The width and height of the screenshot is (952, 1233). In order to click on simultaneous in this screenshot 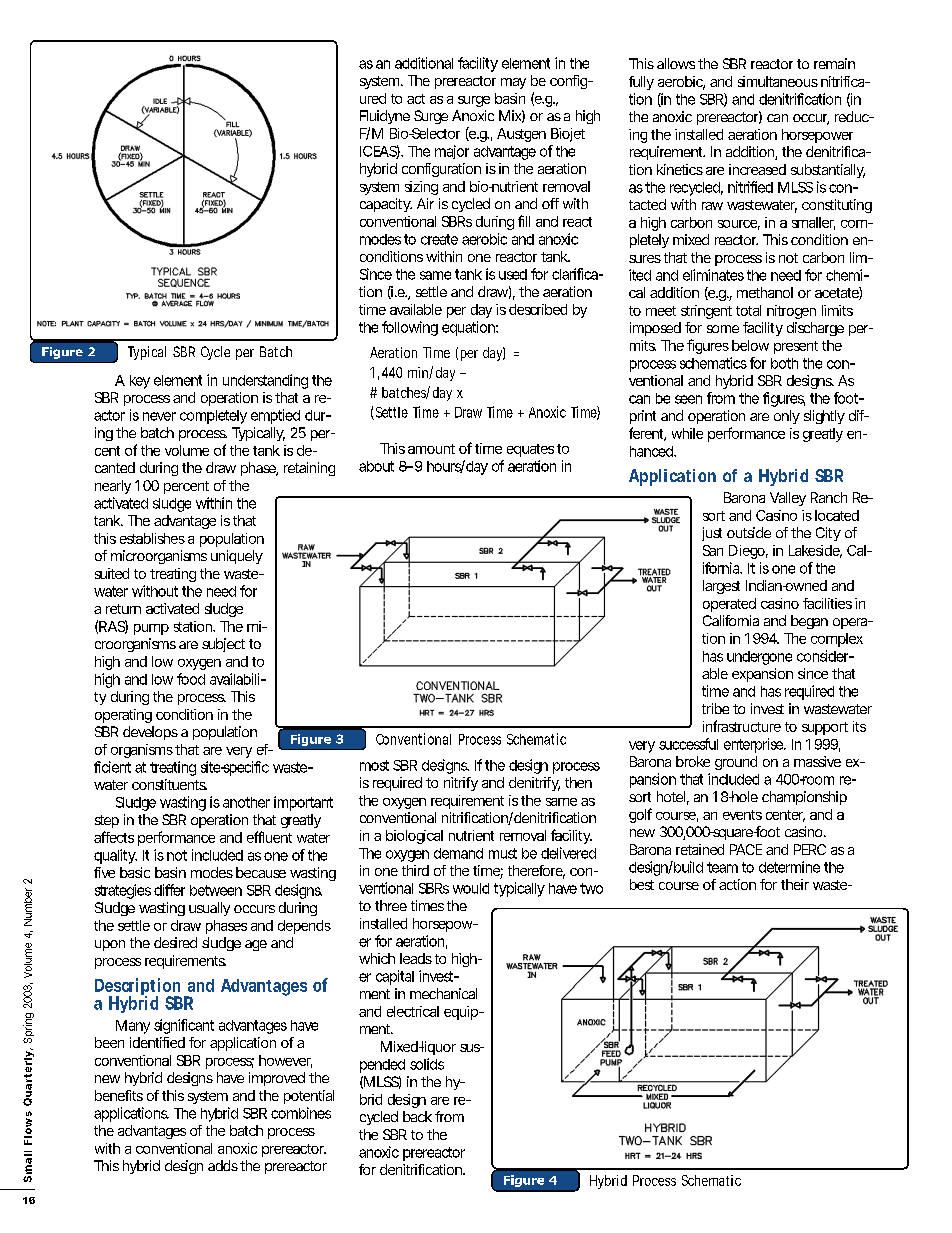, I will do `click(778, 81)`.
